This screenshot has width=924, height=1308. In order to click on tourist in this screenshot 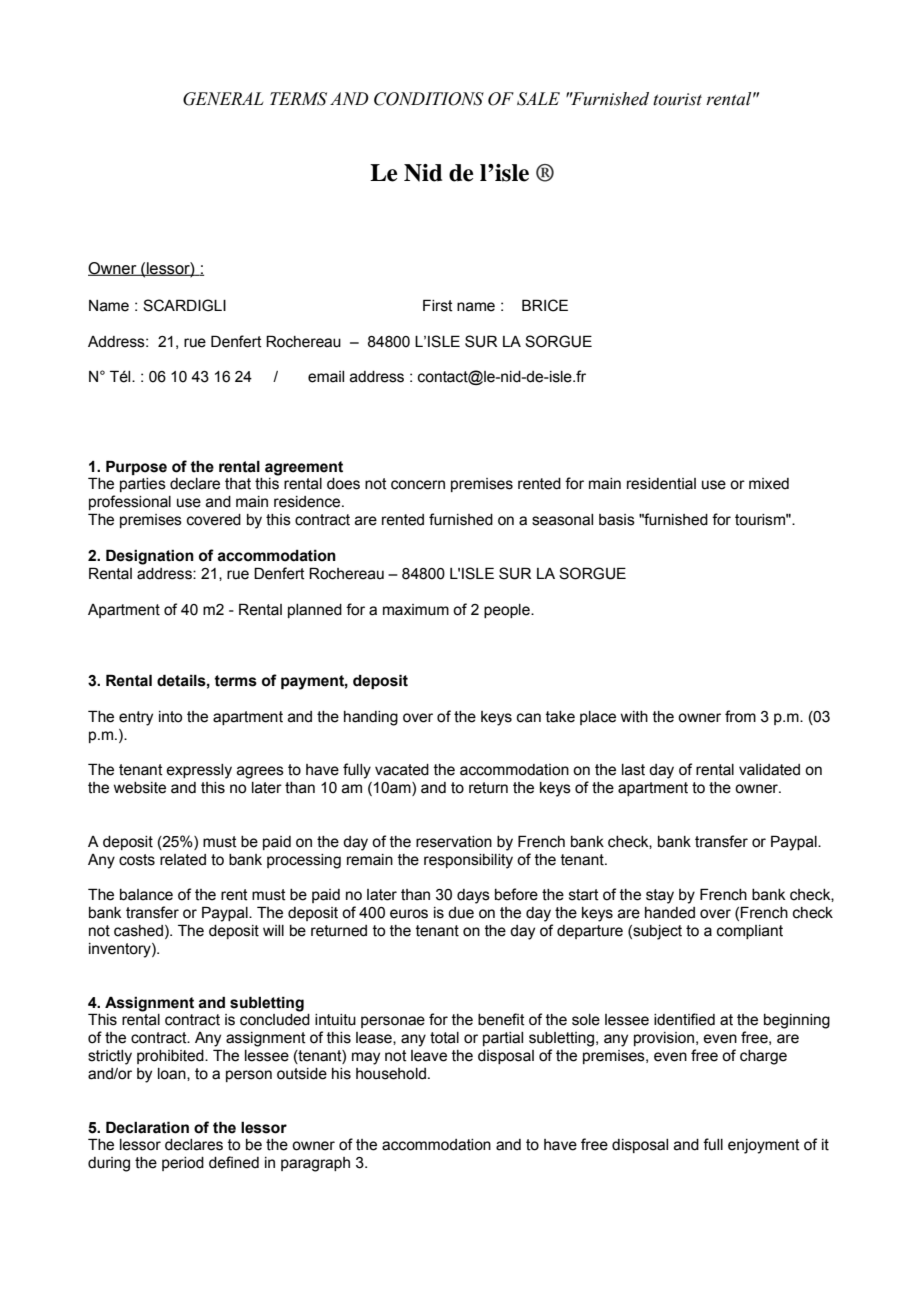, I will do `click(677, 99)`.
